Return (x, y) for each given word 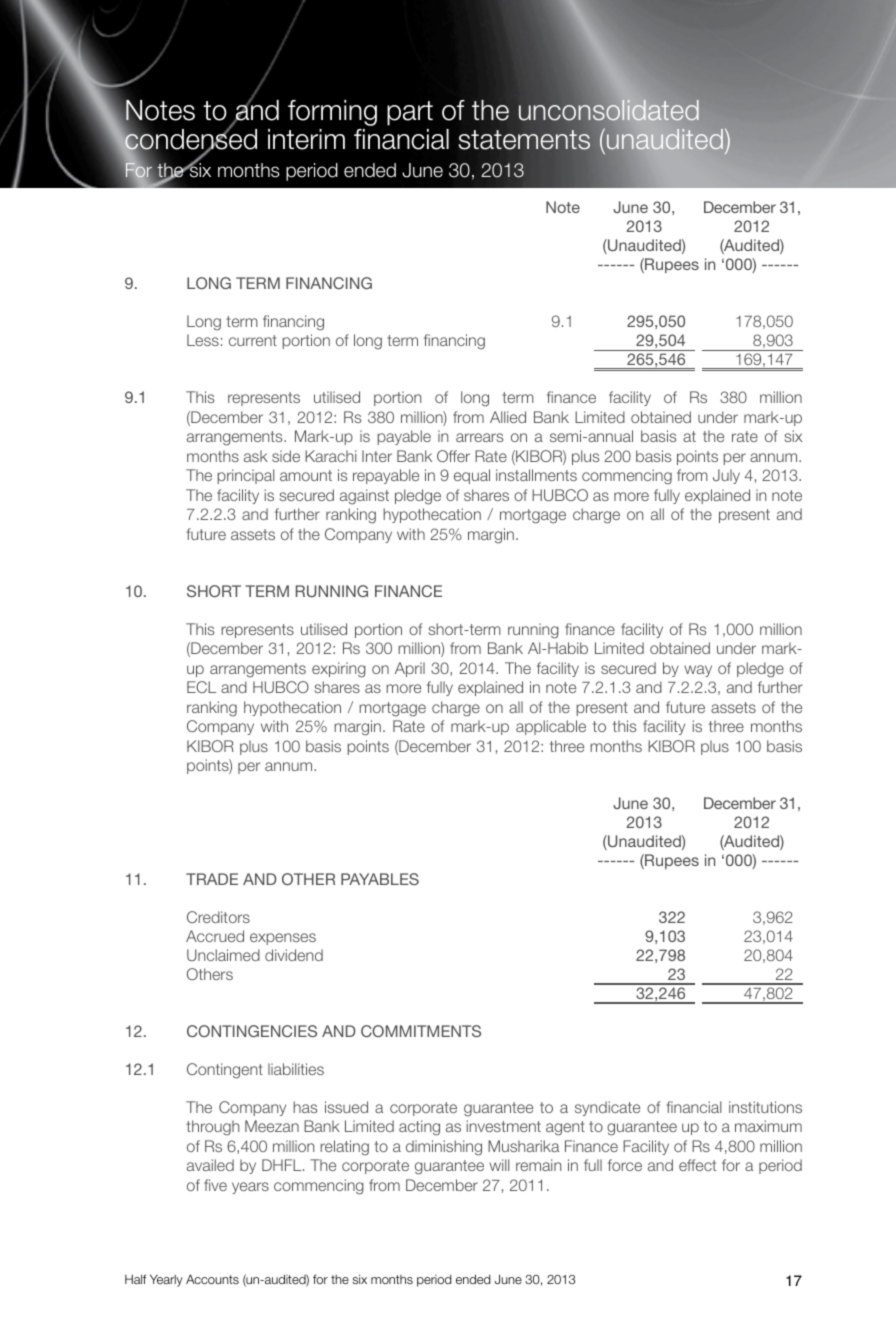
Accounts (212, 1279)
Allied (508, 417)
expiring (339, 670)
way (698, 671)
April (410, 669)
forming (332, 113)
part (410, 113)
